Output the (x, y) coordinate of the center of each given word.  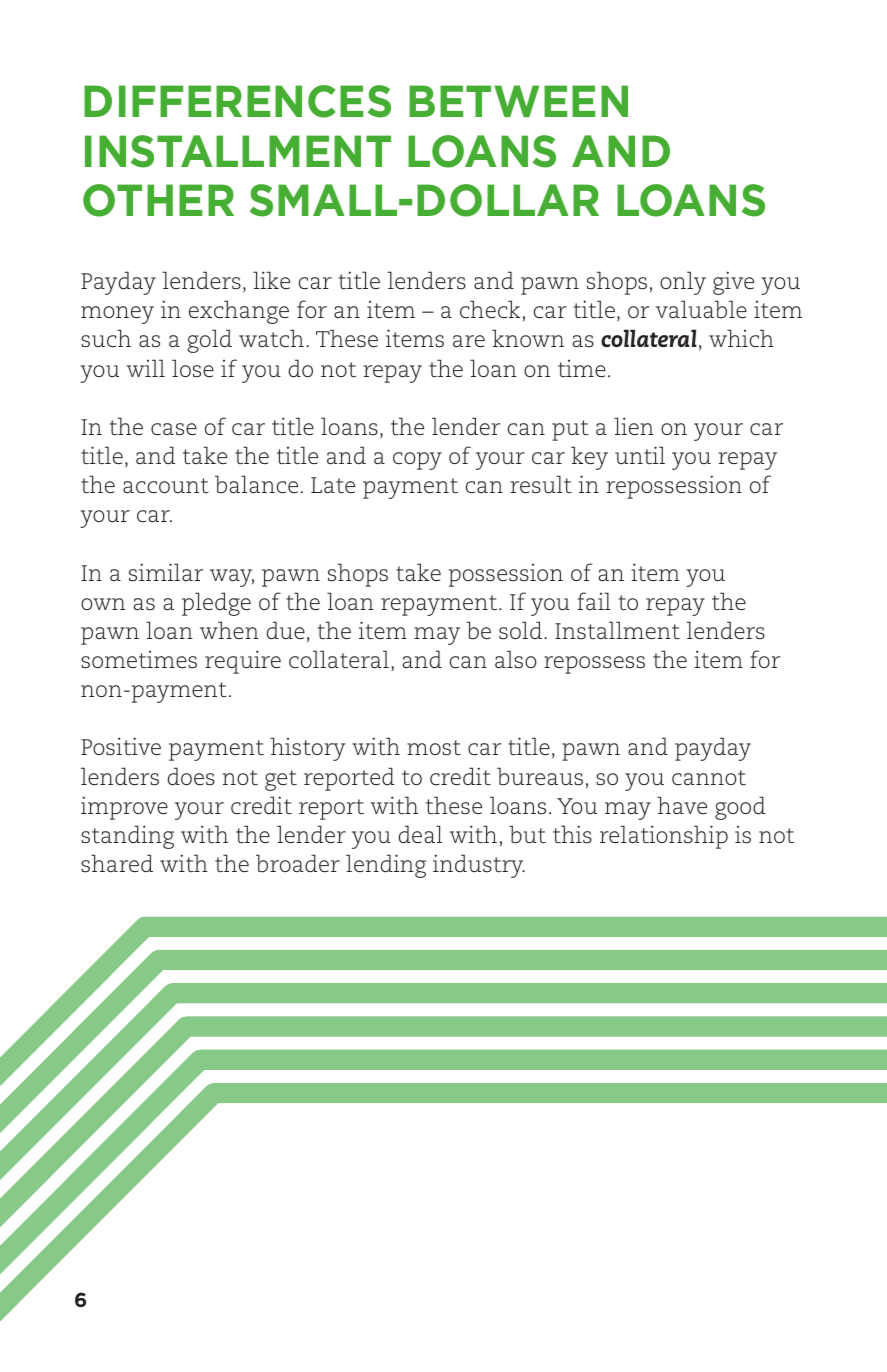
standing (127, 837)
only (683, 283)
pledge (216, 604)
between (518, 101)
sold (520, 630)
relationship (664, 837)
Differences (237, 101)
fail (594, 601)
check (490, 309)
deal (420, 834)
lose (193, 368)
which (741, 338)
